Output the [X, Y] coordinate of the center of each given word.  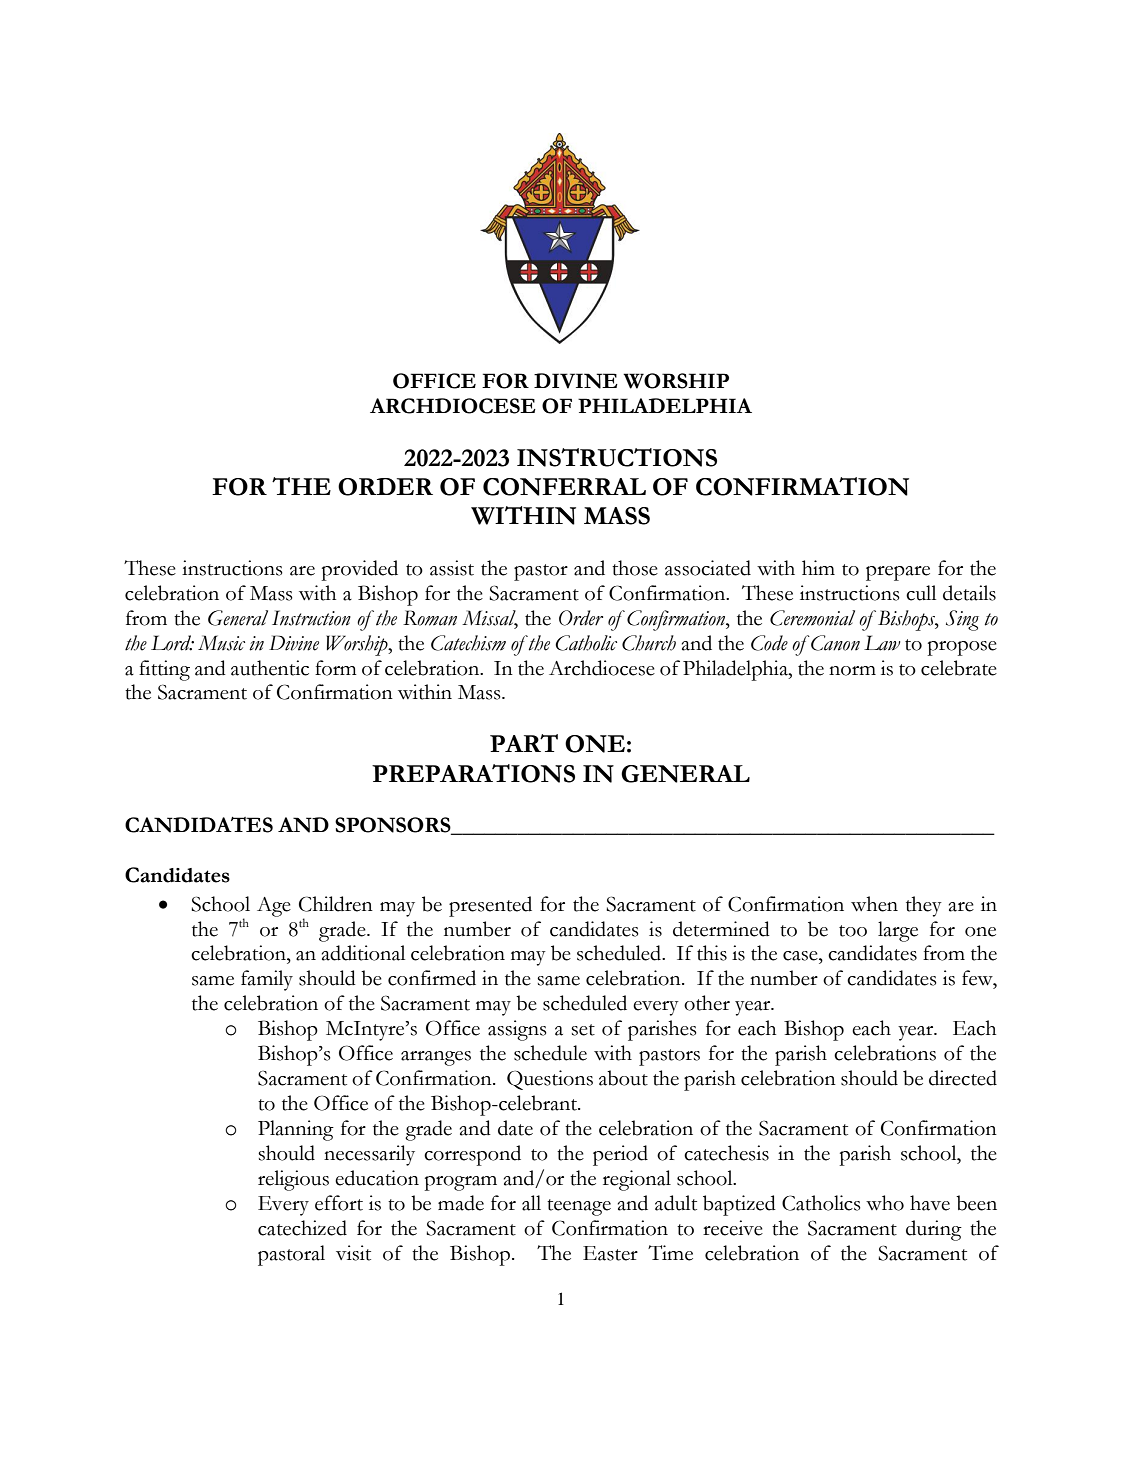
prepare [898, 573]
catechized [302, 1228]
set [583, 1030]
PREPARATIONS [473, 773]
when [874, 904]
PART [524, 743]
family [267, 980]
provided [360, 570]
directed [963, 1078]
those [635, 568]
